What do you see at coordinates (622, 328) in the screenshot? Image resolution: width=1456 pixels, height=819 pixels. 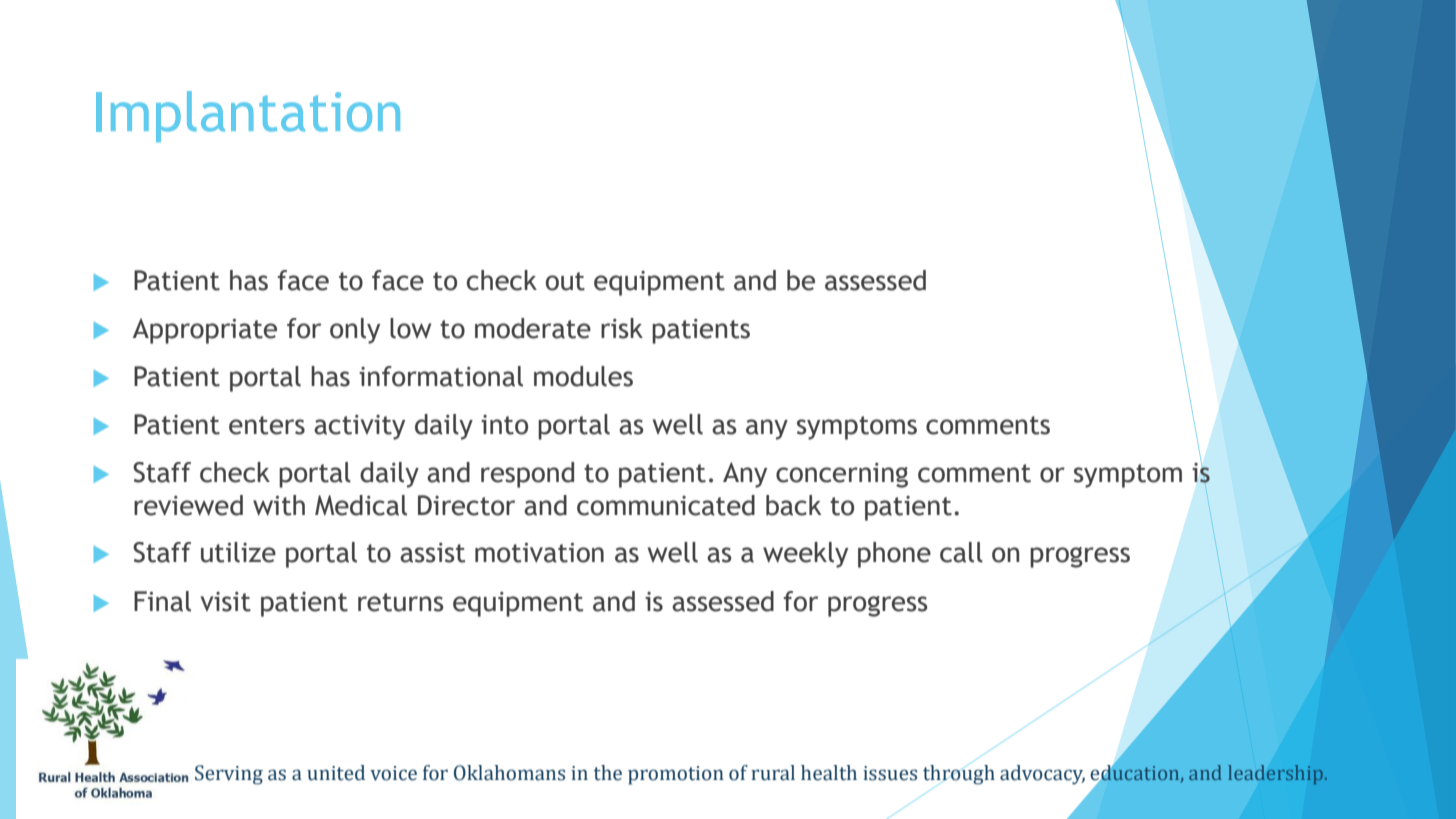 I see `risk` at bounding box center [622, 328].
